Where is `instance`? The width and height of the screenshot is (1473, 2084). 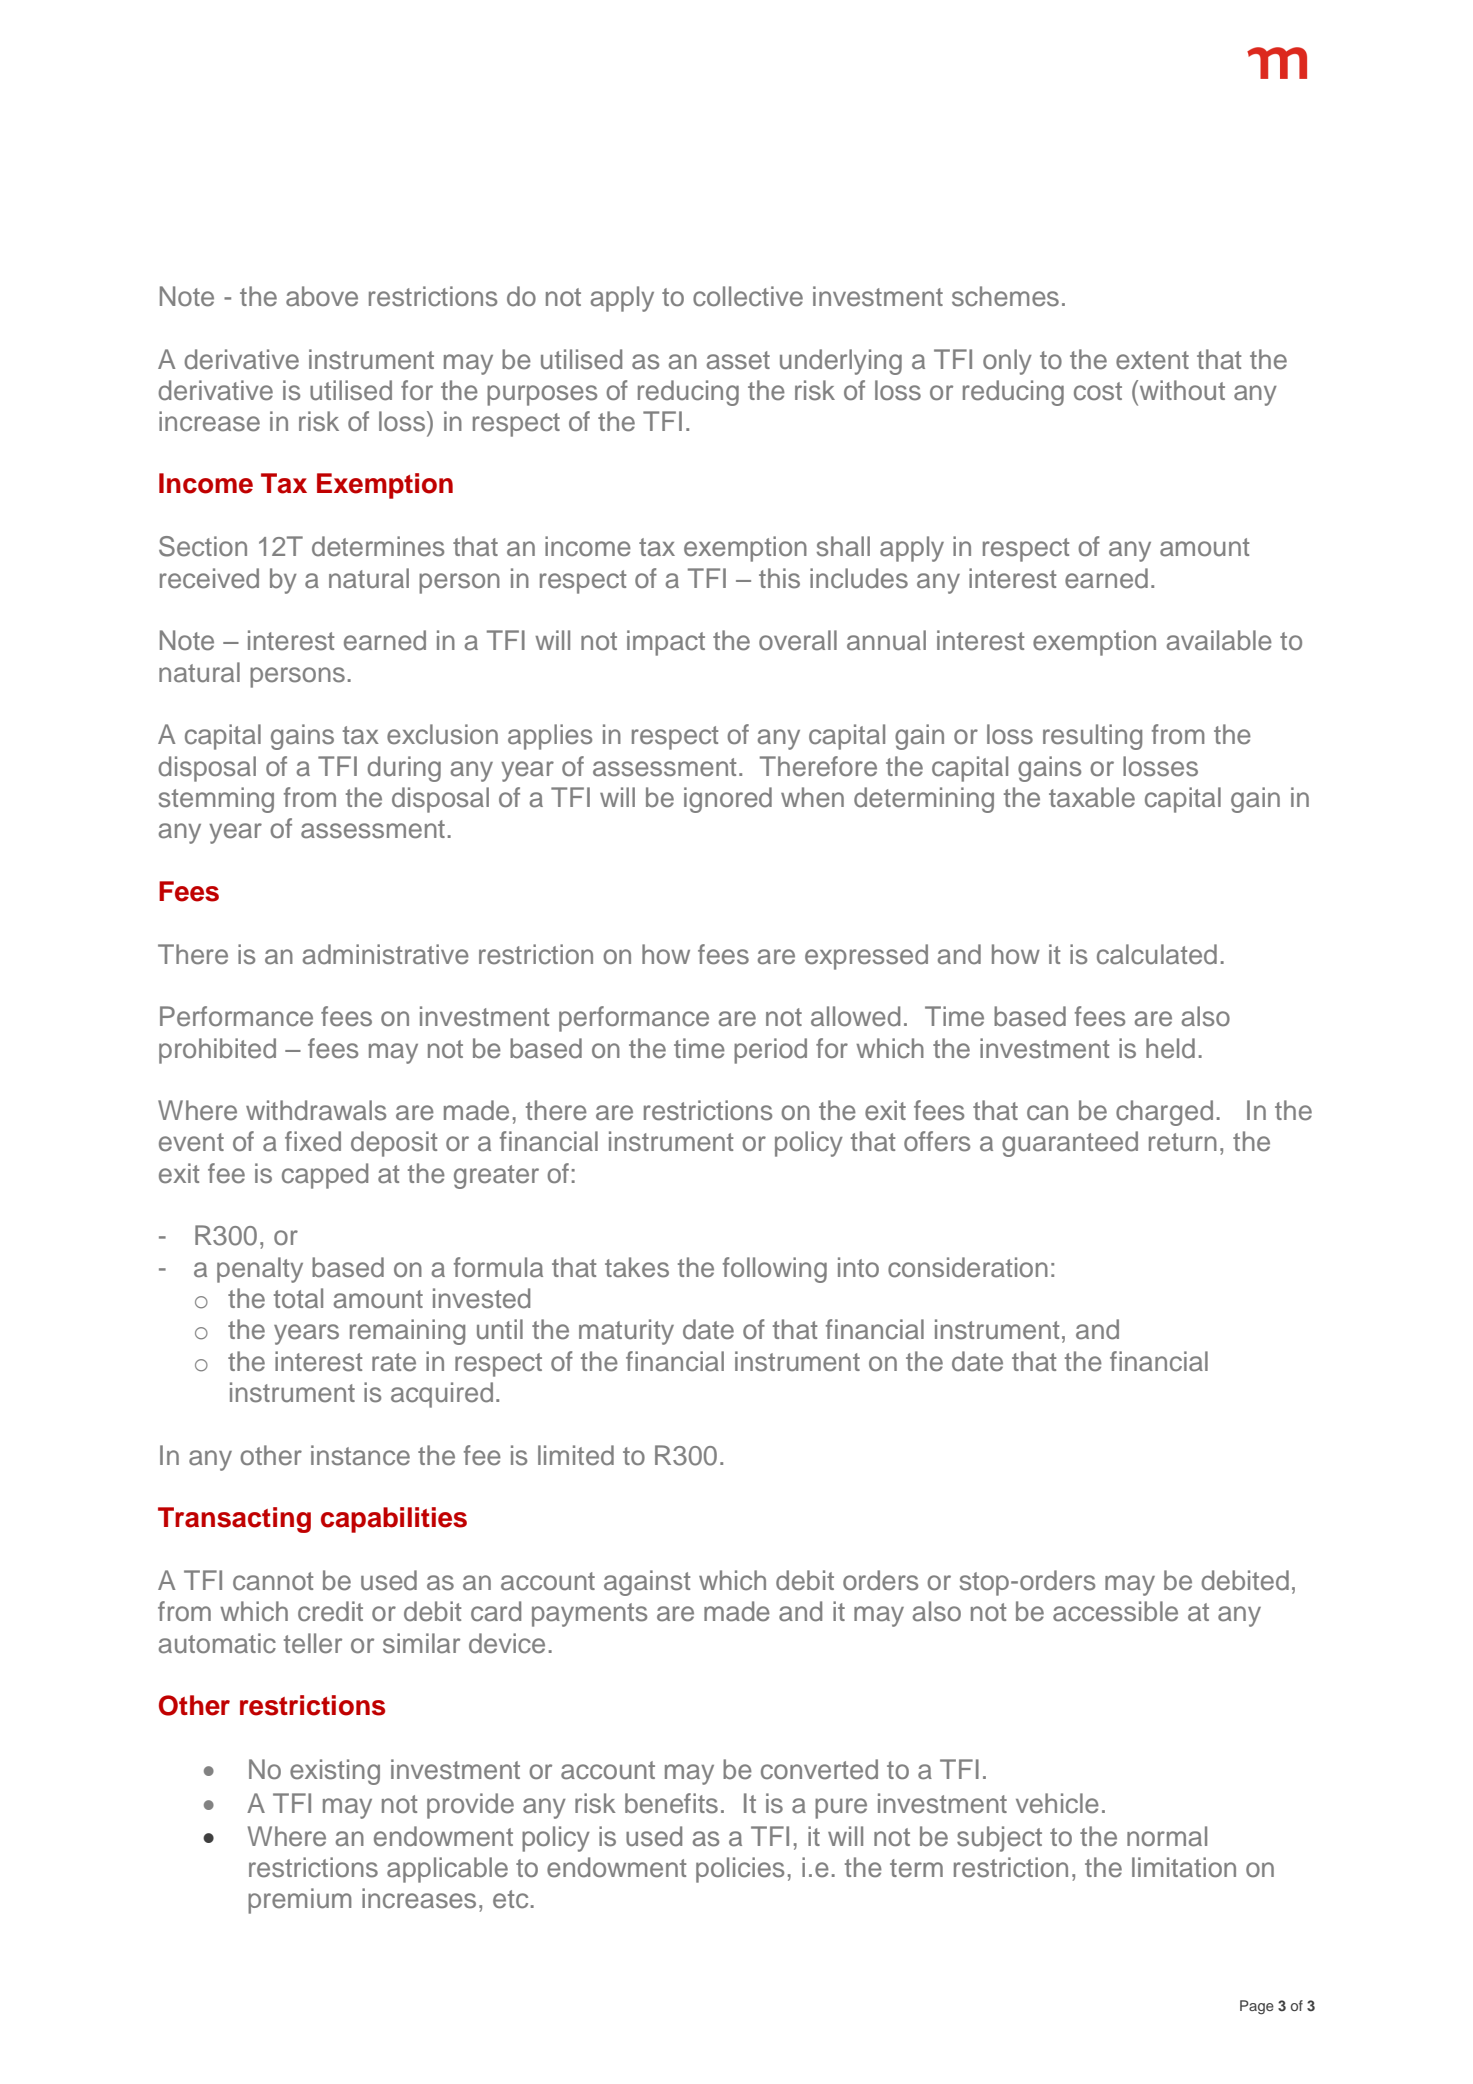
instance is located at coordinates (360, 1455).
